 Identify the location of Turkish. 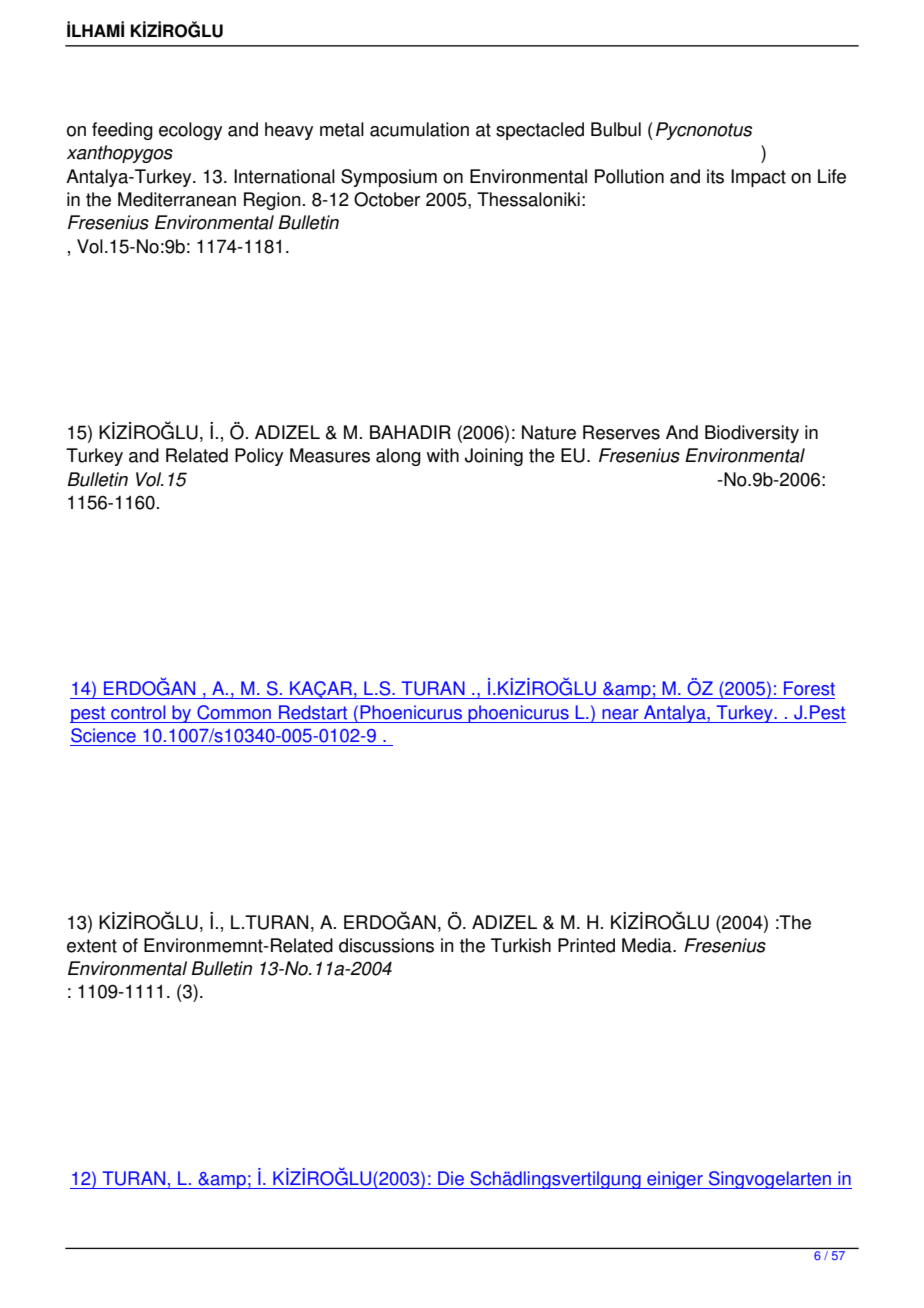
(521, 945).
